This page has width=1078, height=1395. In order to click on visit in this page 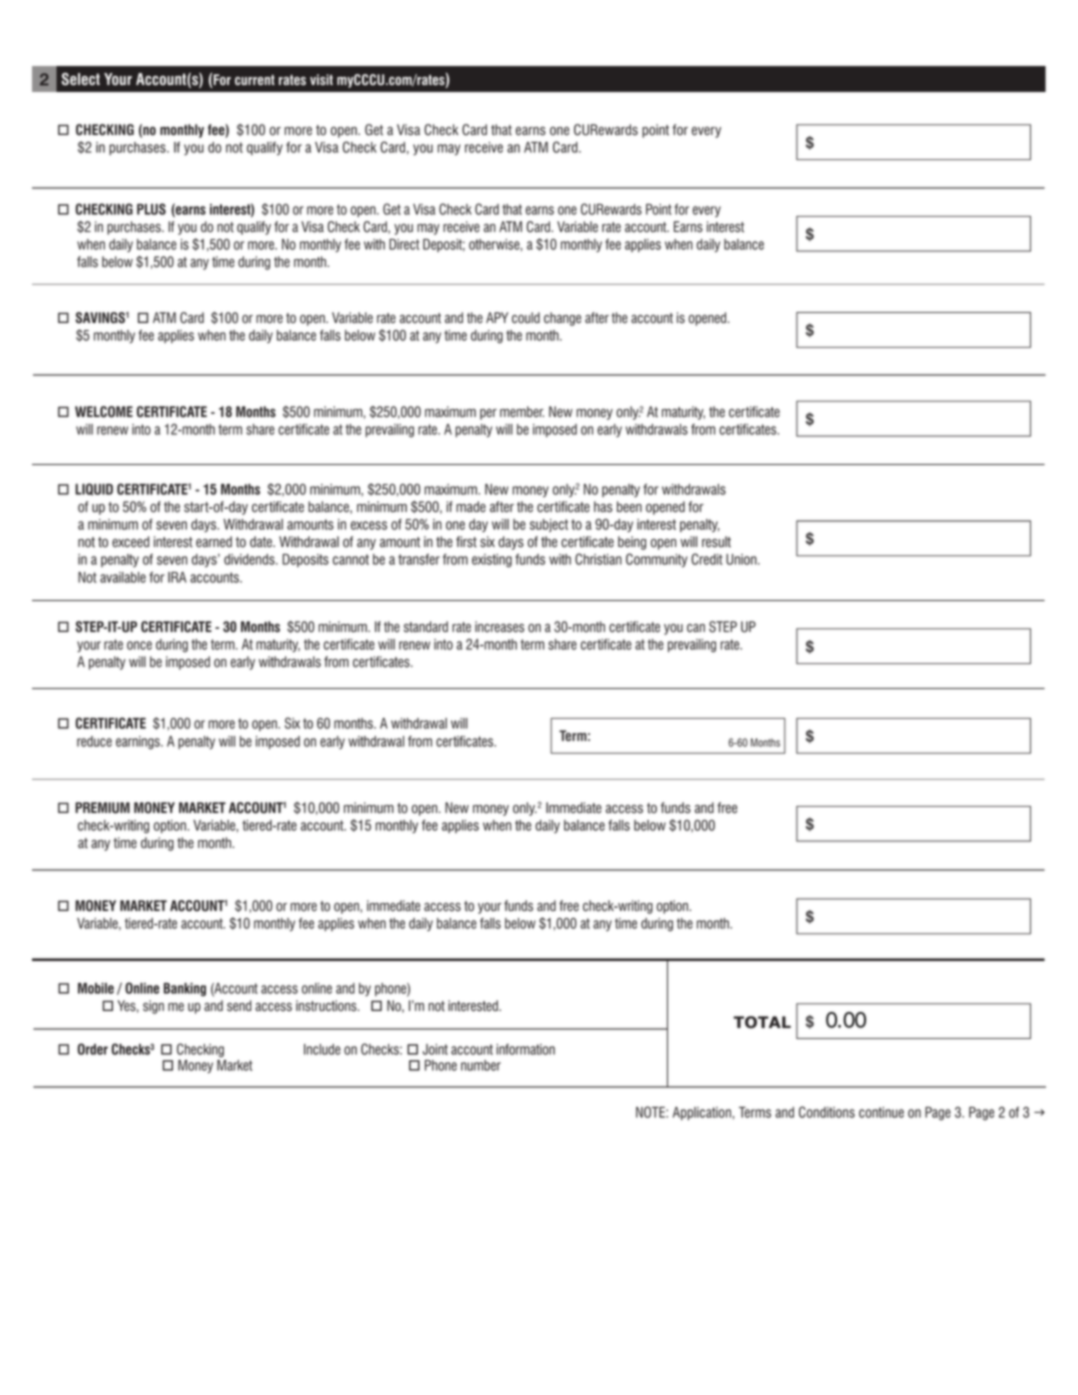, I will do `click(321, 80)`.
